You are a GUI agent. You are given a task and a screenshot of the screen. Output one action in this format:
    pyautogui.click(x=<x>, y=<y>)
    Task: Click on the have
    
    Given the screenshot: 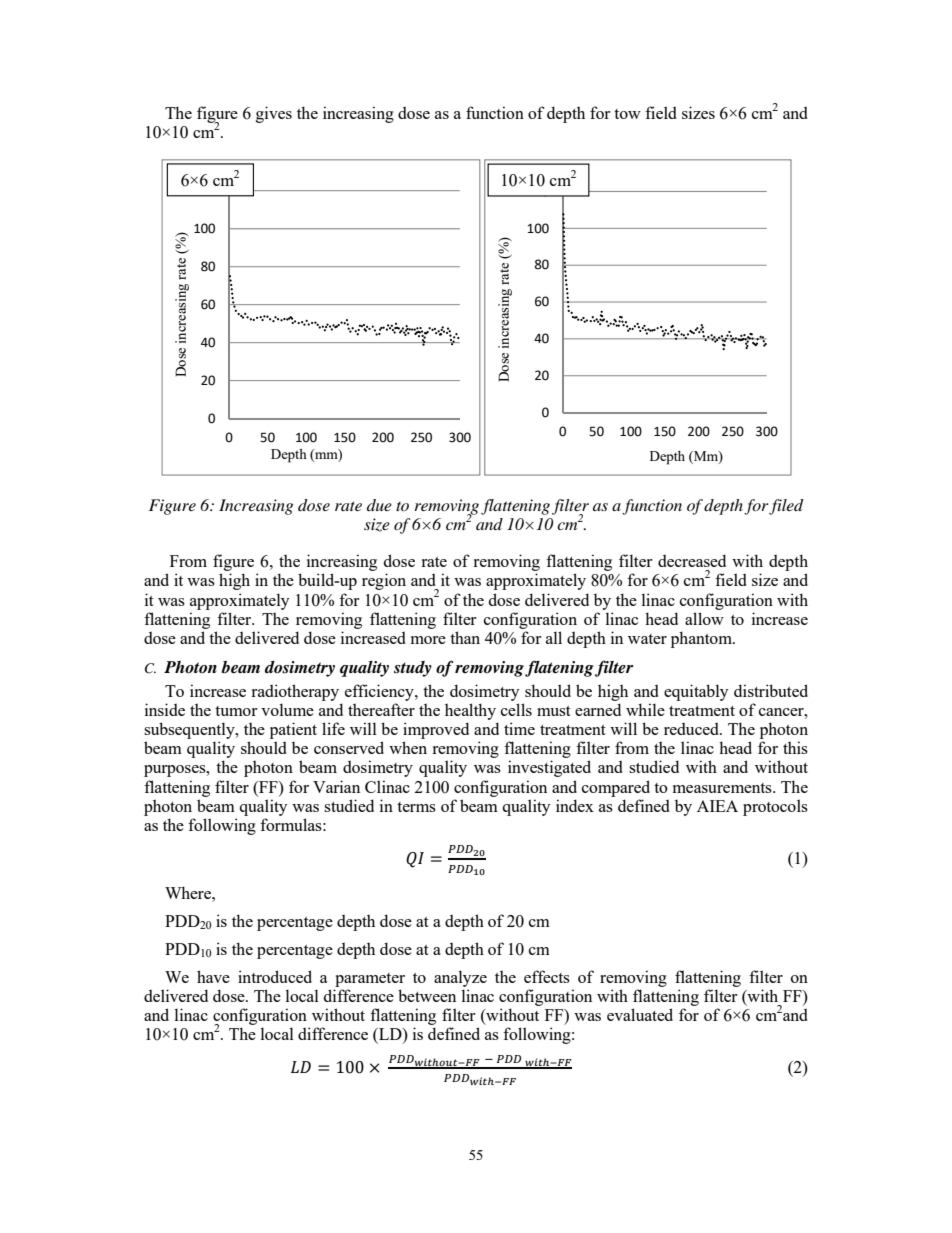 What is the action you would take?
    pyautogui.click(x=213, y=976)
